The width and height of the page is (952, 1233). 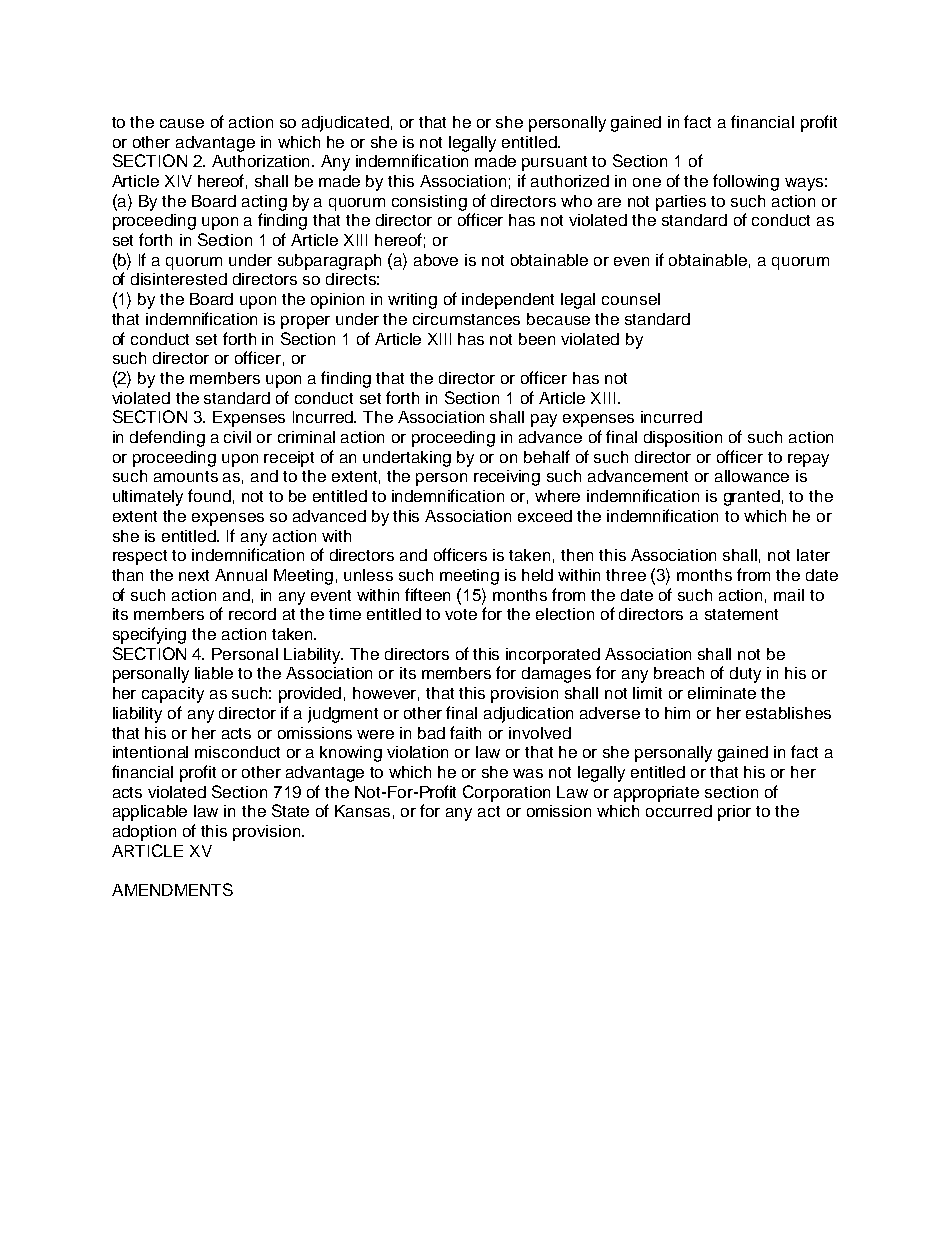 I want to click on following, so click(x=746, y=182).
